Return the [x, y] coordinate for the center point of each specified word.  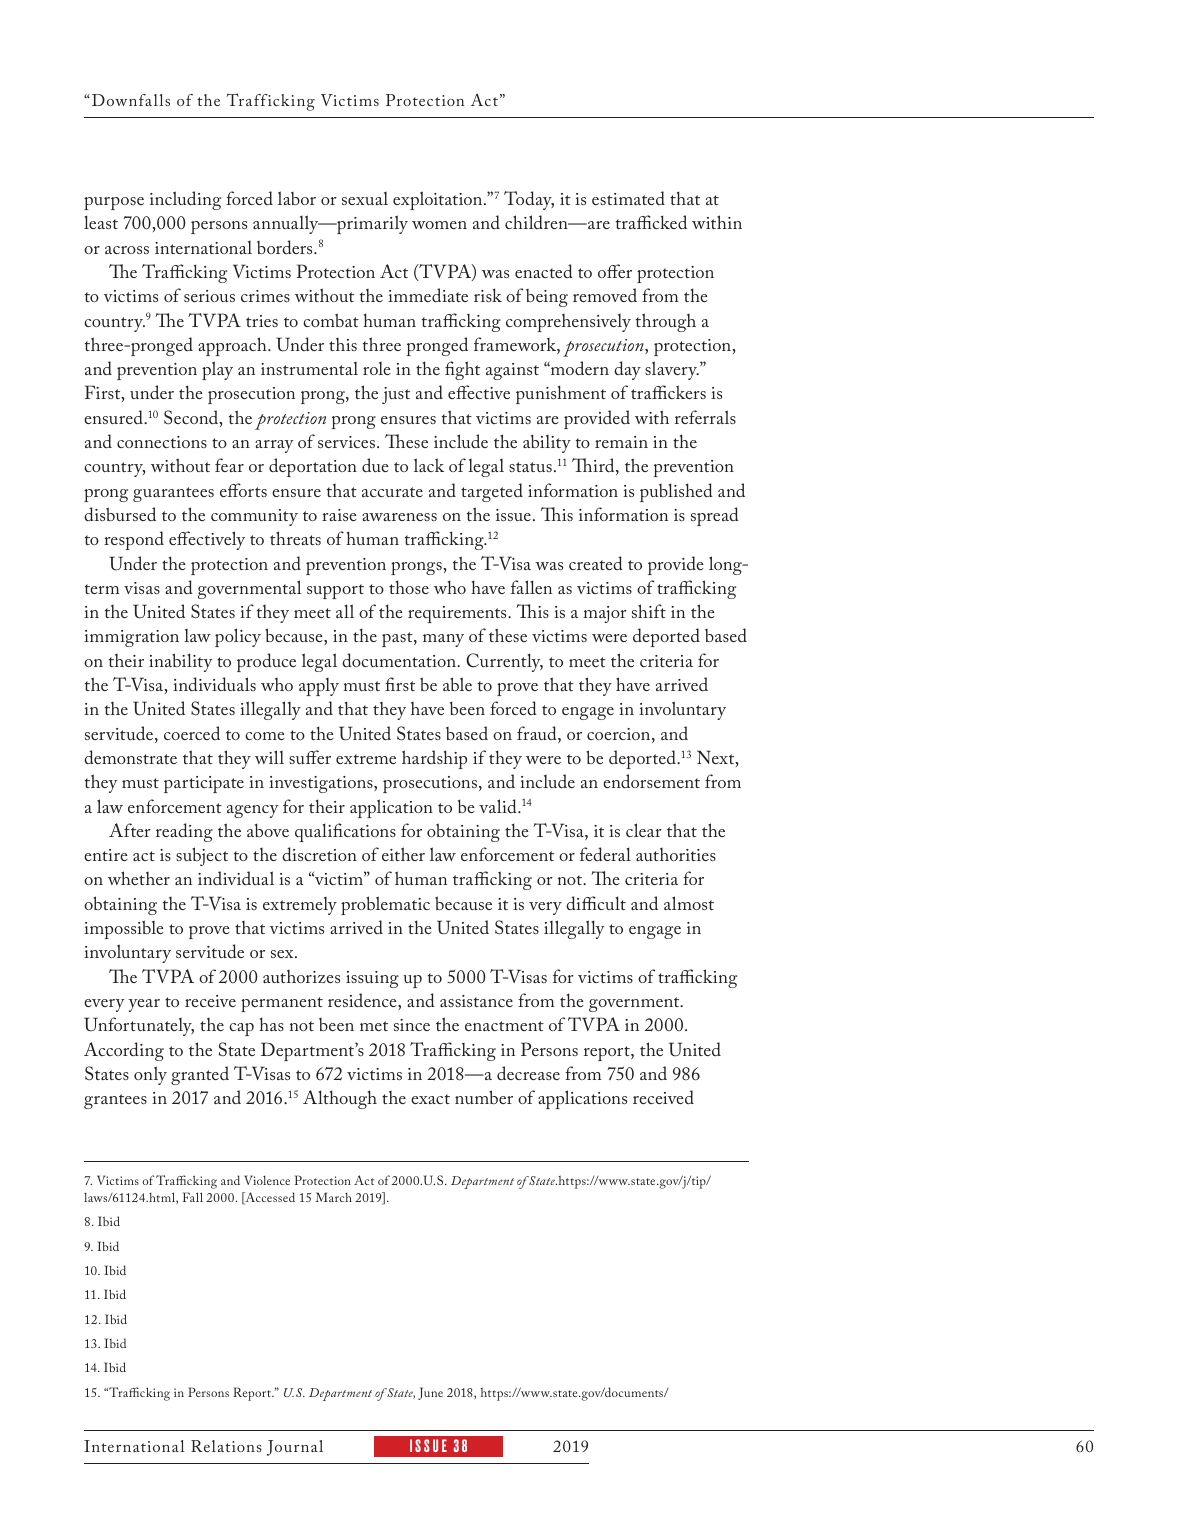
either [403, 854]
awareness [399, 517]
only [150, 1075]
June [430, 1393]
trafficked [651, 222]
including [185, 200]
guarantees [173, 494]
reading [184, 832]
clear [644, 830]
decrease [528, 1073]
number [484, 1097]
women [439, 225]
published [676, 492]
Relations [226, 1446]
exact [430, 1099]
